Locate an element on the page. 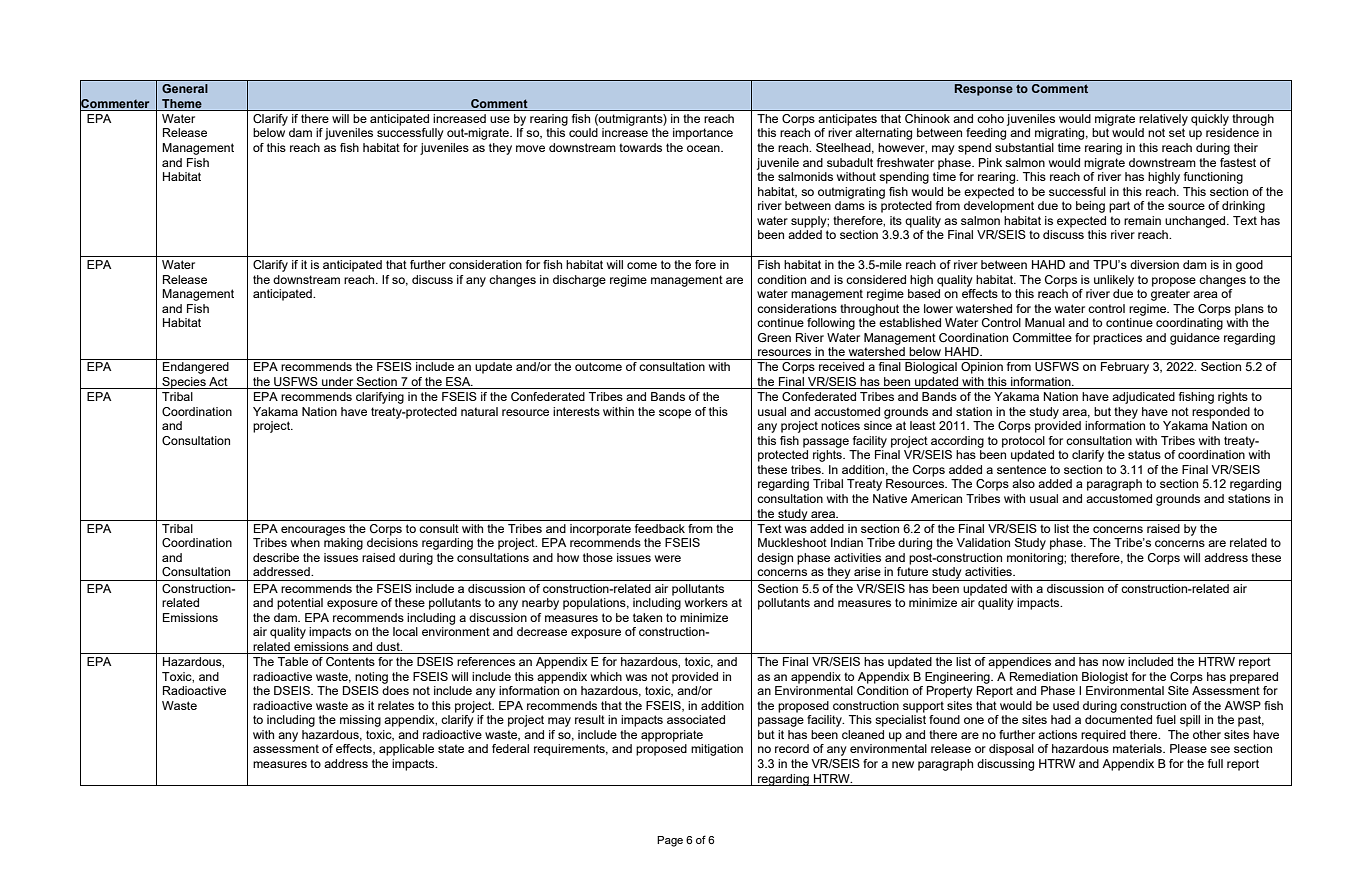  workers is located at coordinates (706, 602).
